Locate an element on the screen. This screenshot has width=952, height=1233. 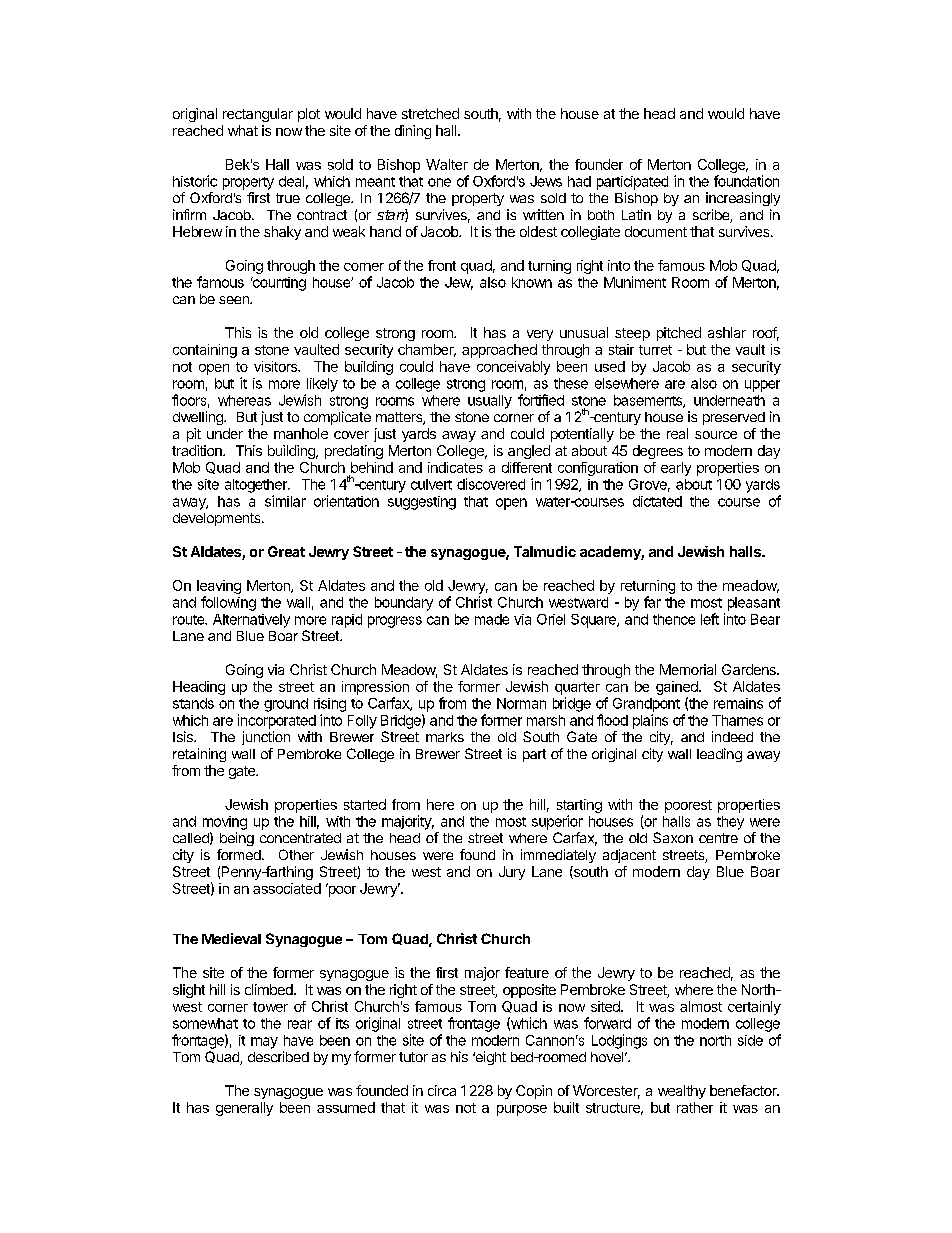
altogether is located at coordinates (257, 486).
